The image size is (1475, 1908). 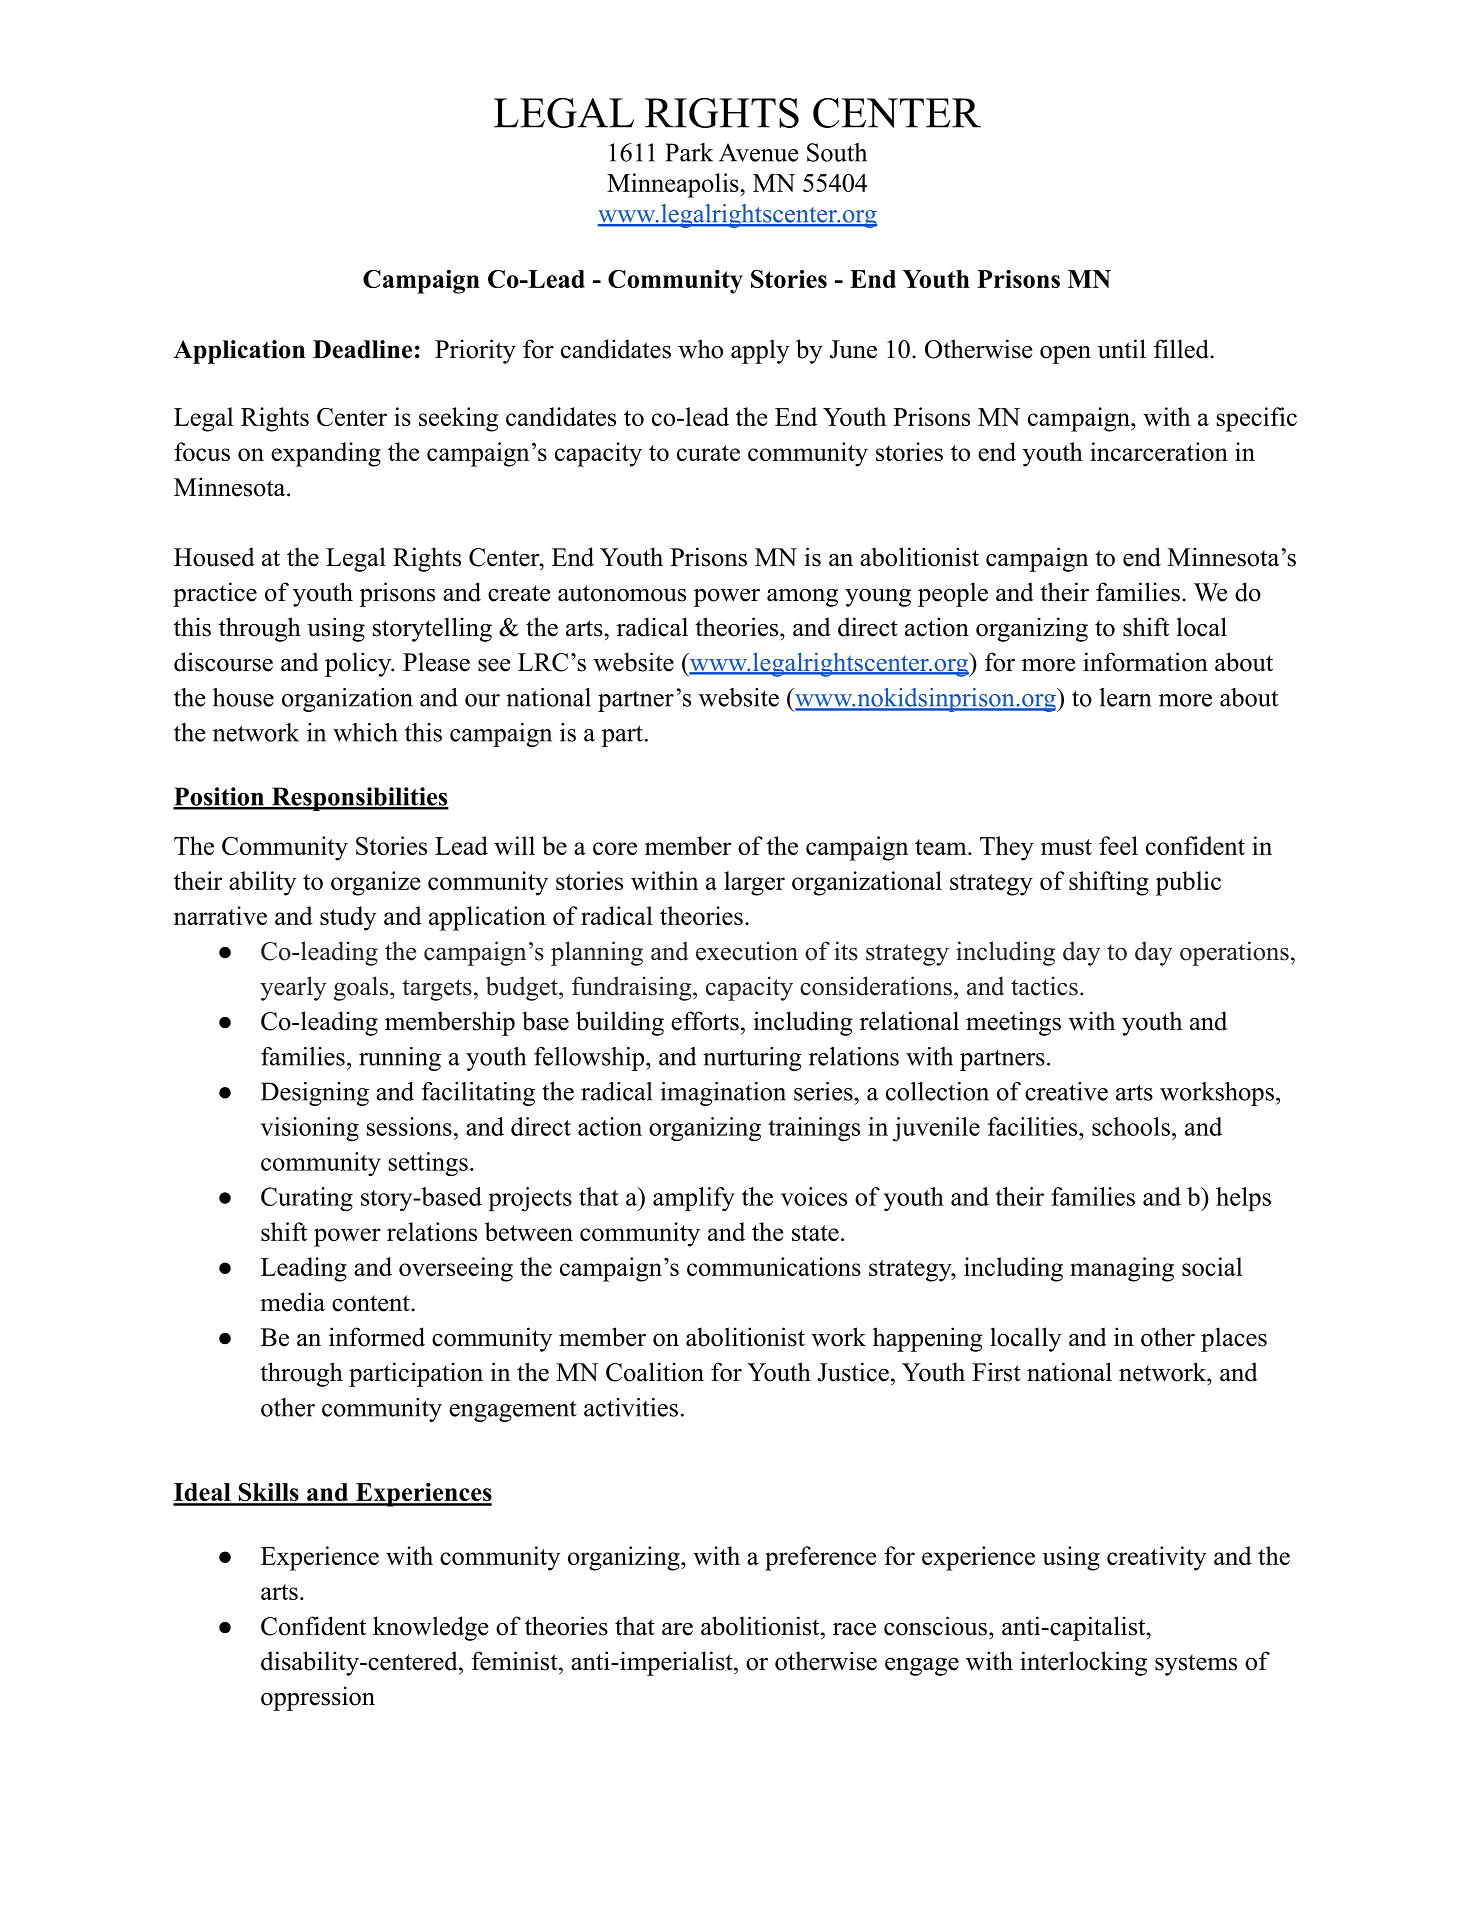 What do you see at coordinates (802, 598) in the screenshot?
I see `among` at bounding box center [802, 598].
